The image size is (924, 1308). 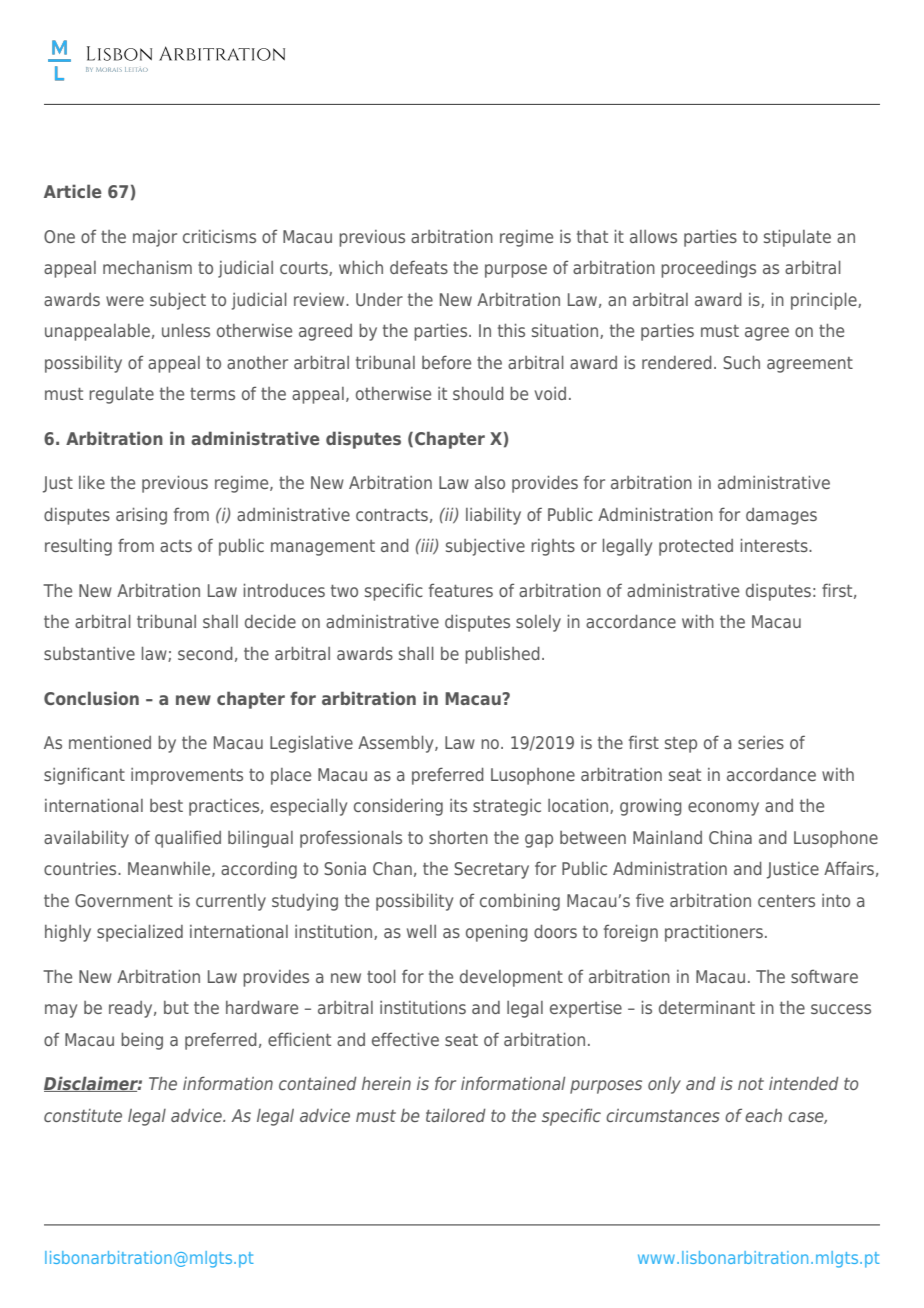 I want to click on its, so click(x=458, y=805).
